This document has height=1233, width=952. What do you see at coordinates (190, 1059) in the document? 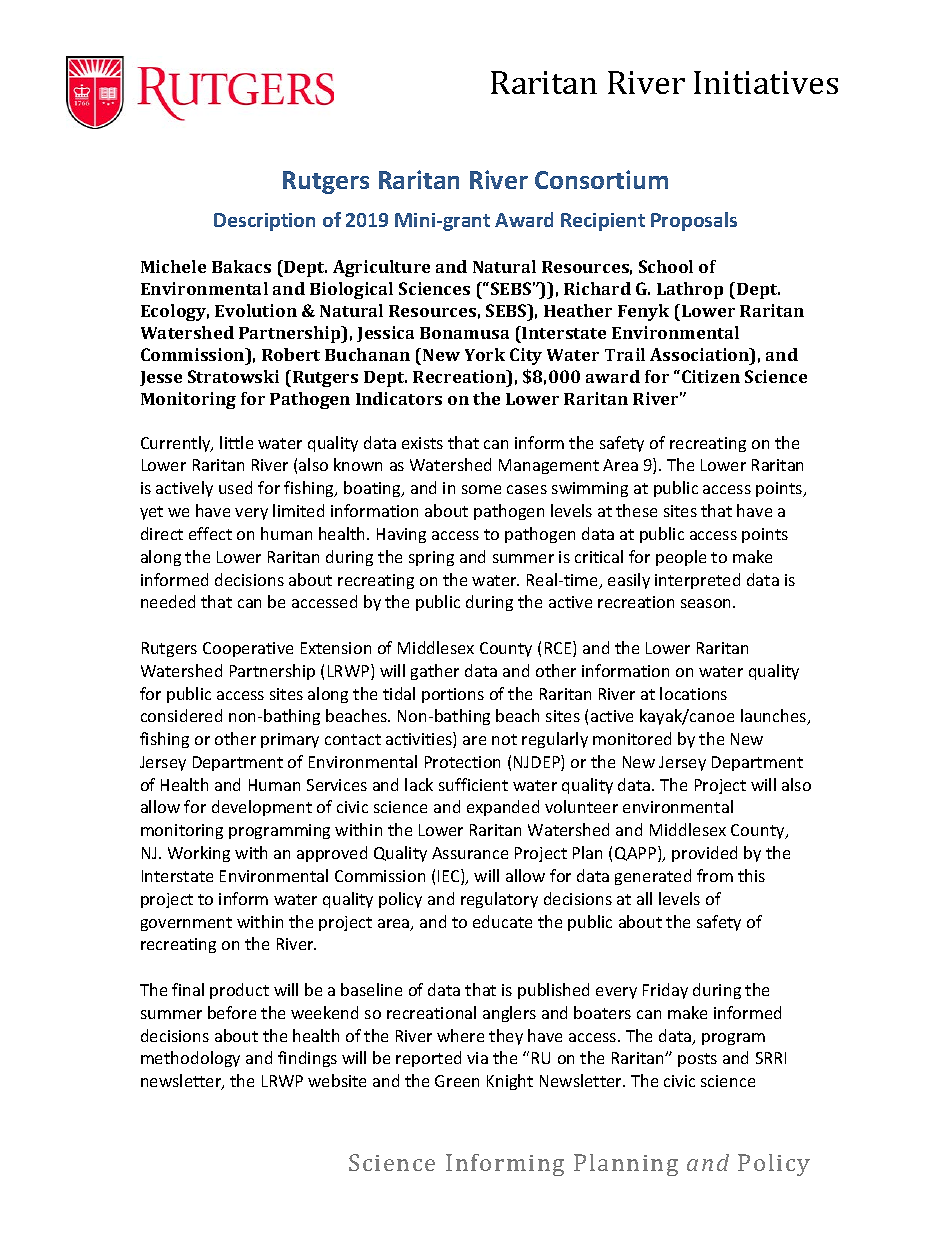
I see `methodology` at bounding box center [190, 1059].
